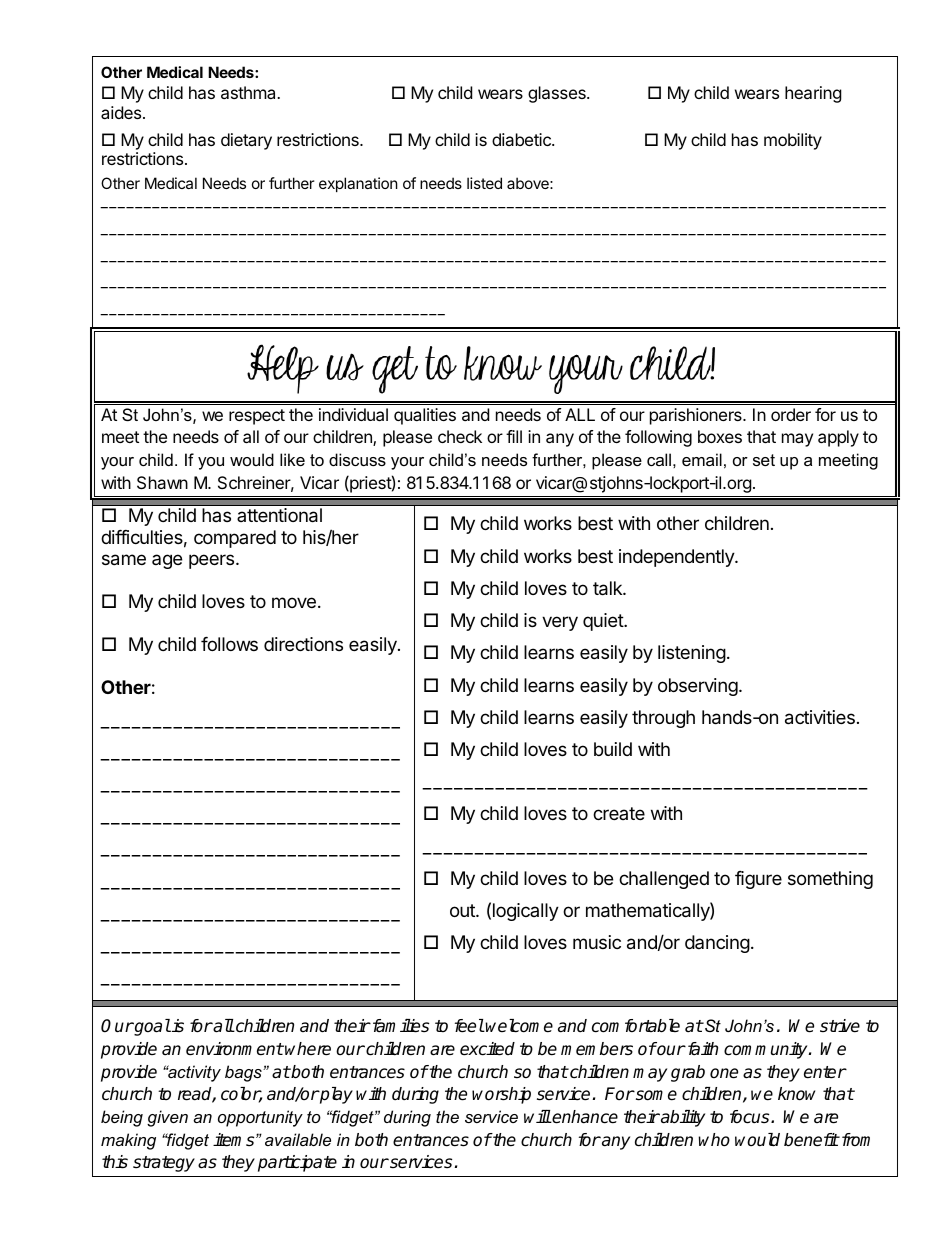  What do you see at coordinates (537, 1116) in the document?
I see `will` at bounding box center [537, 1116].
